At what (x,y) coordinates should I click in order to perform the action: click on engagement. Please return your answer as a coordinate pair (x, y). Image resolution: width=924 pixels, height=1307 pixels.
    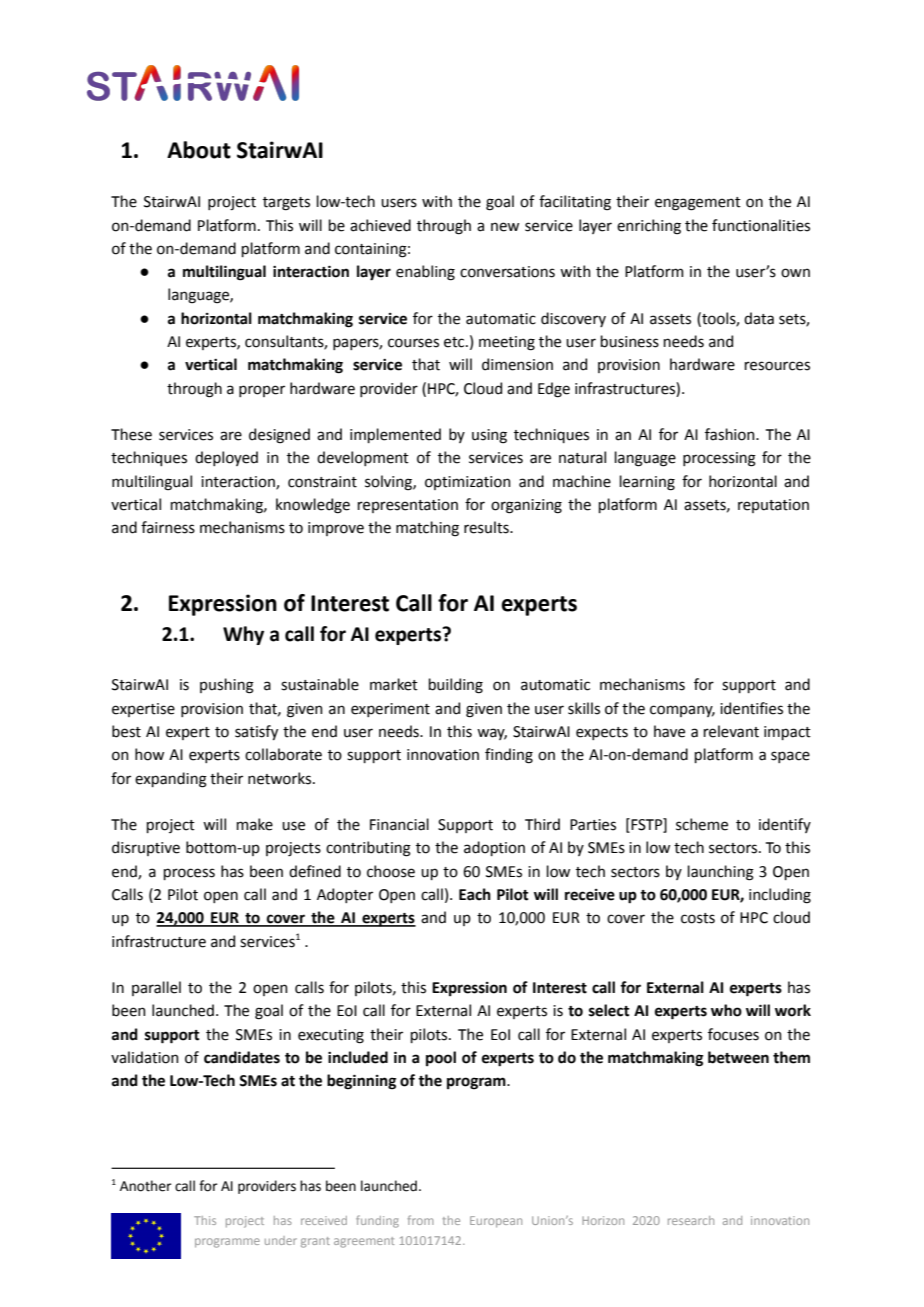
    Looking at the image, I should click on (698, 204).
